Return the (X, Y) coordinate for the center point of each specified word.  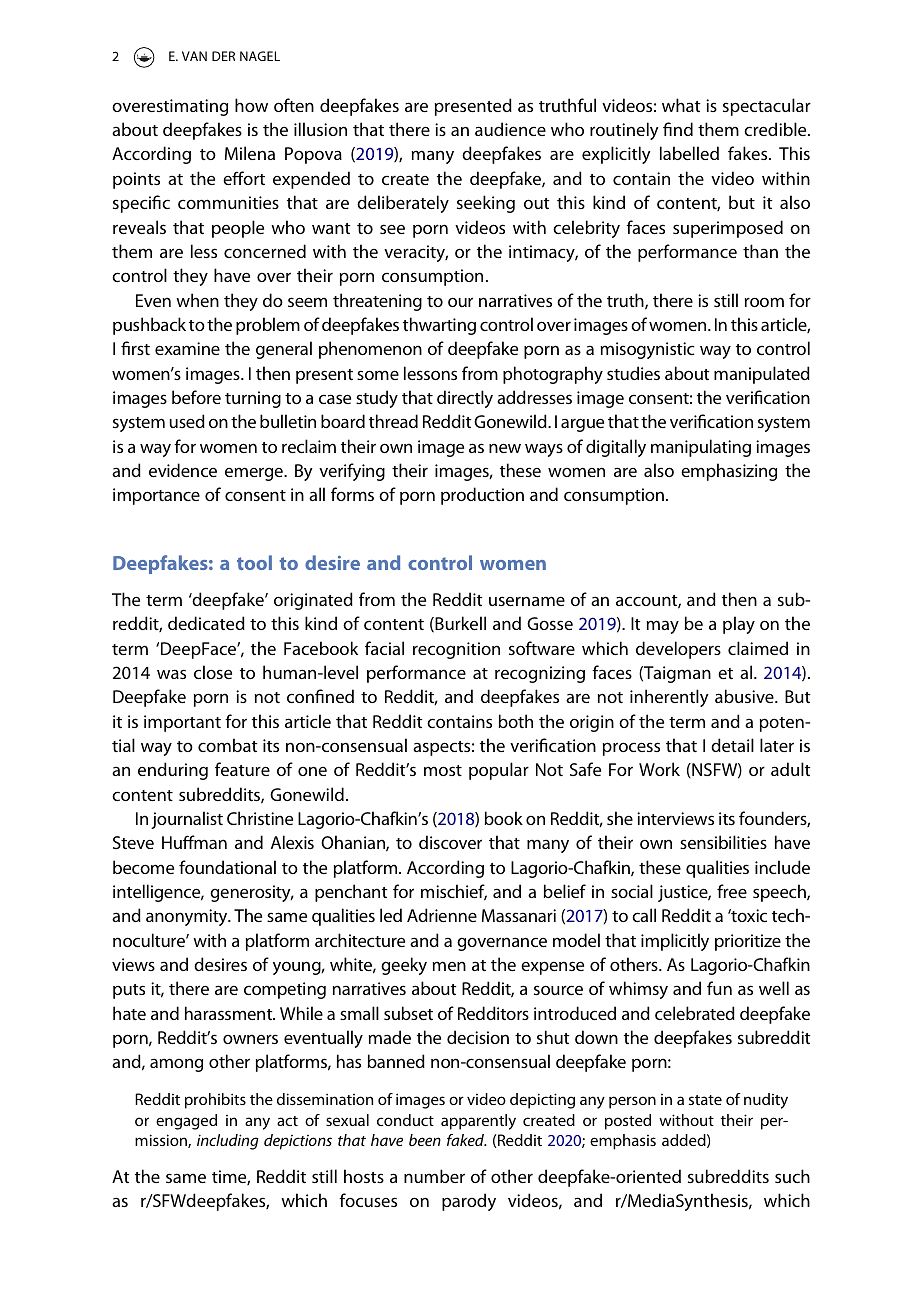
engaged (186, 1122)
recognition (456, 650)
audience (510, 129)
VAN (194, 56)
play (739, 625)
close (213, 672)
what (681, 105)
